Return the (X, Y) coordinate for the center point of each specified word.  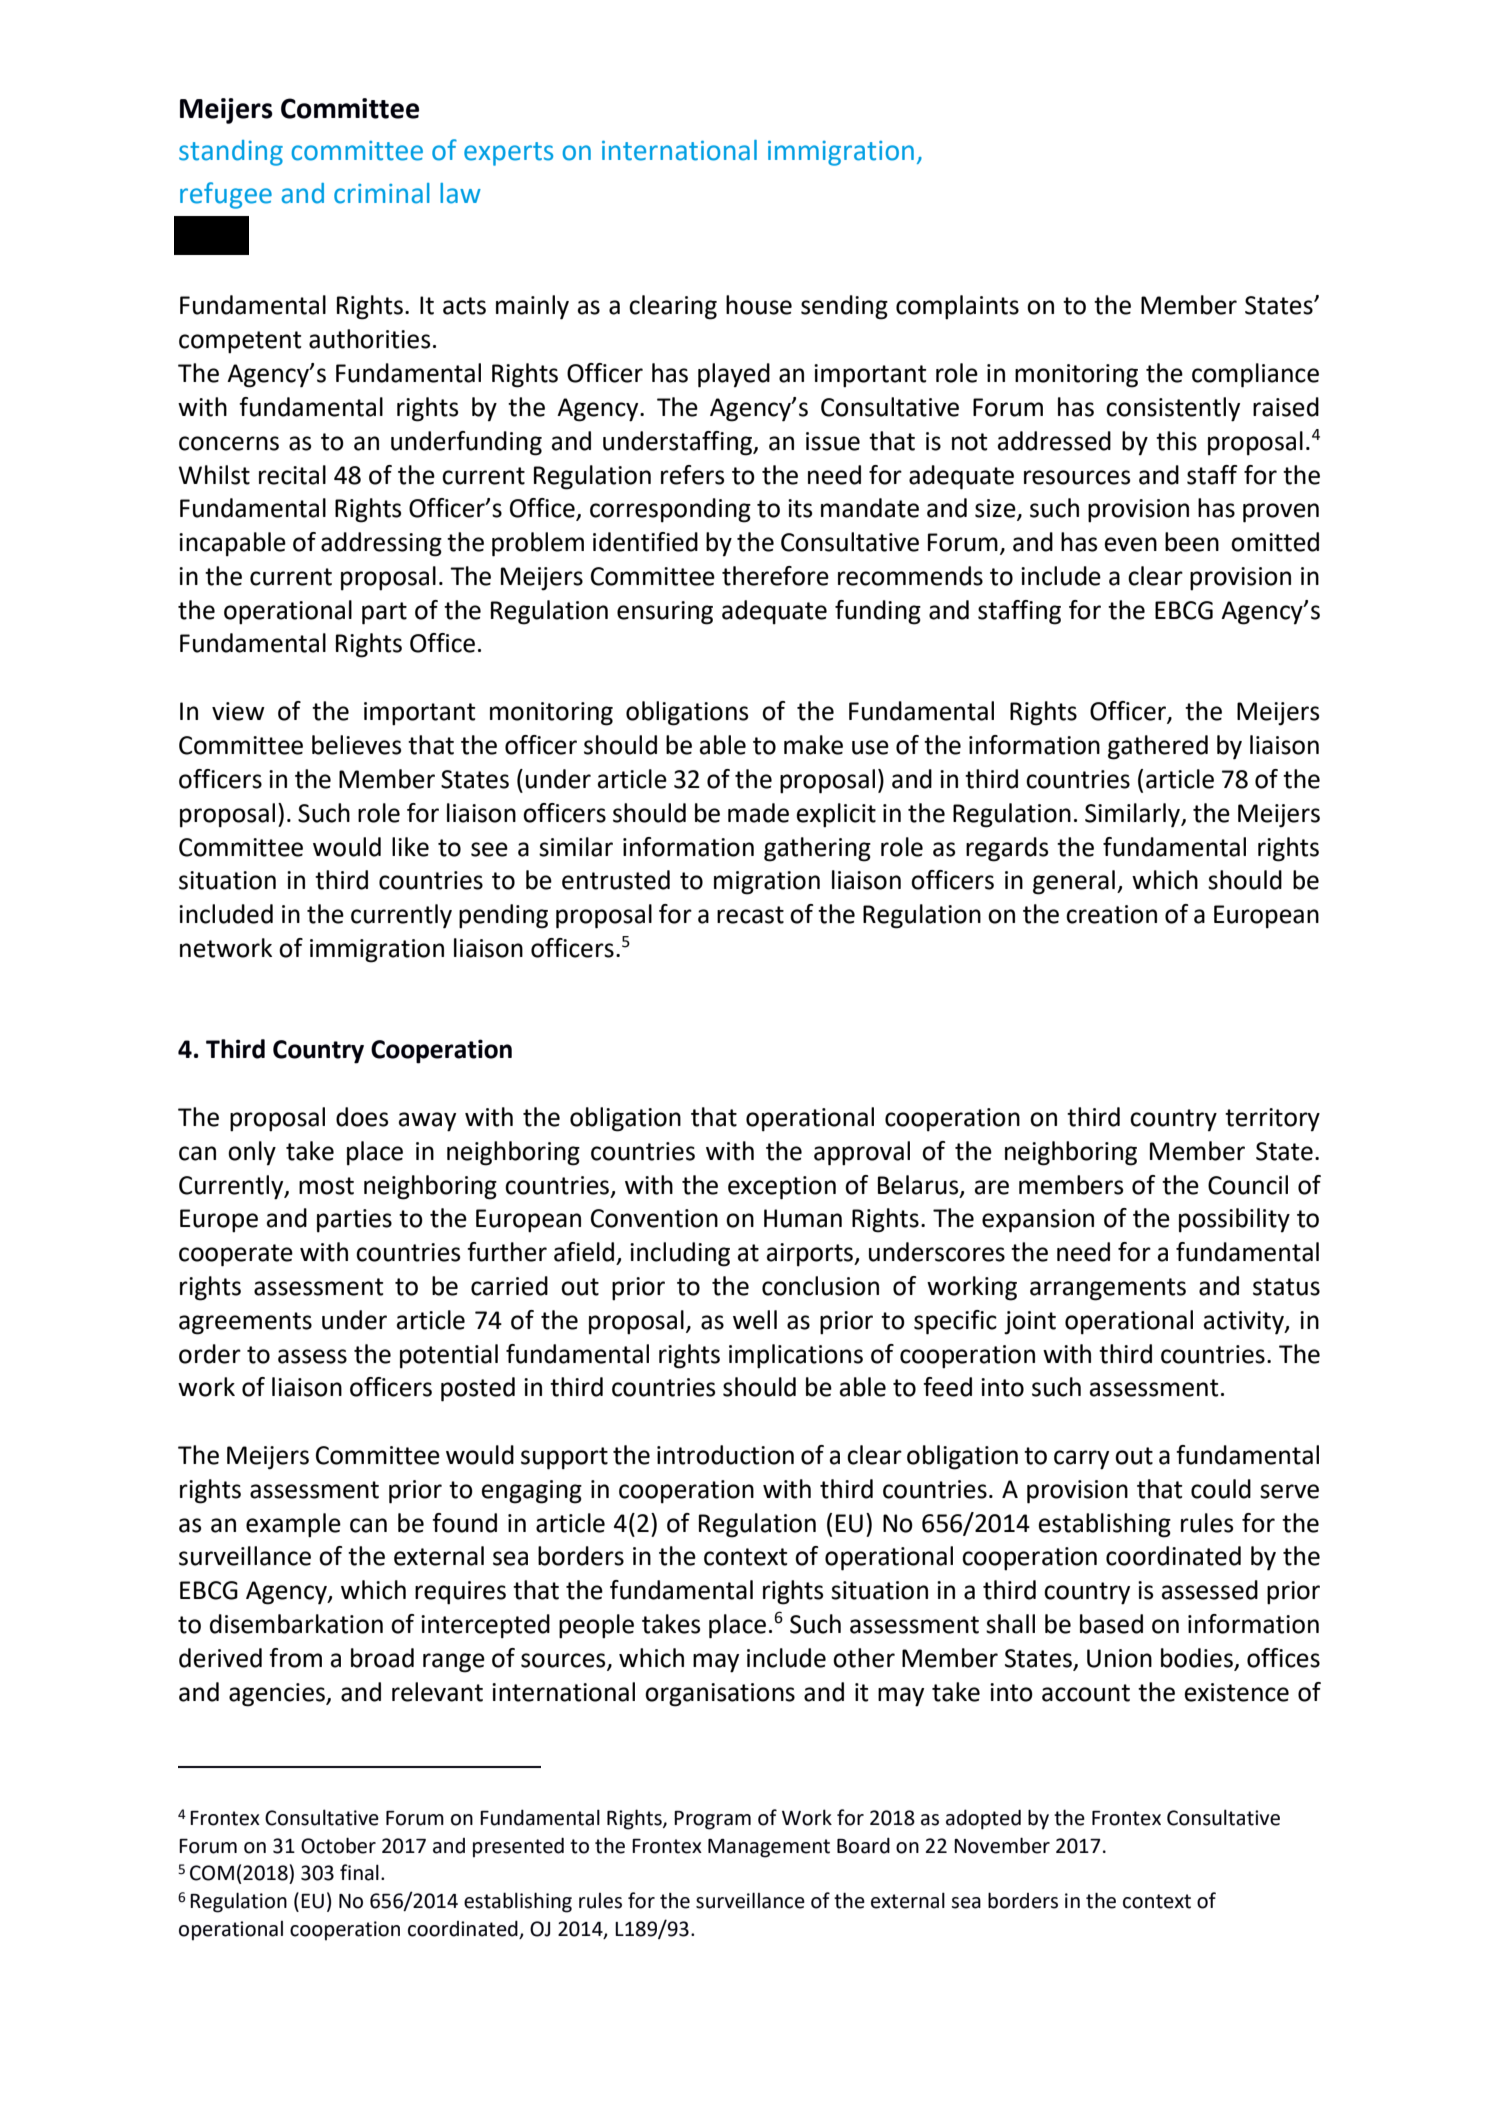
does (362, 1117)
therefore (775, 576)
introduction (725, 1455)
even (1131, 544)
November (1002, 1845)
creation (1111, 914)
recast (750, 915)
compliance (1255, 375)
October (338, 1845)
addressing (381, 544)
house (759, 305)
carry (1081, 1460)
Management (769, 1848)
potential (449, 1356)
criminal (382, 193)
